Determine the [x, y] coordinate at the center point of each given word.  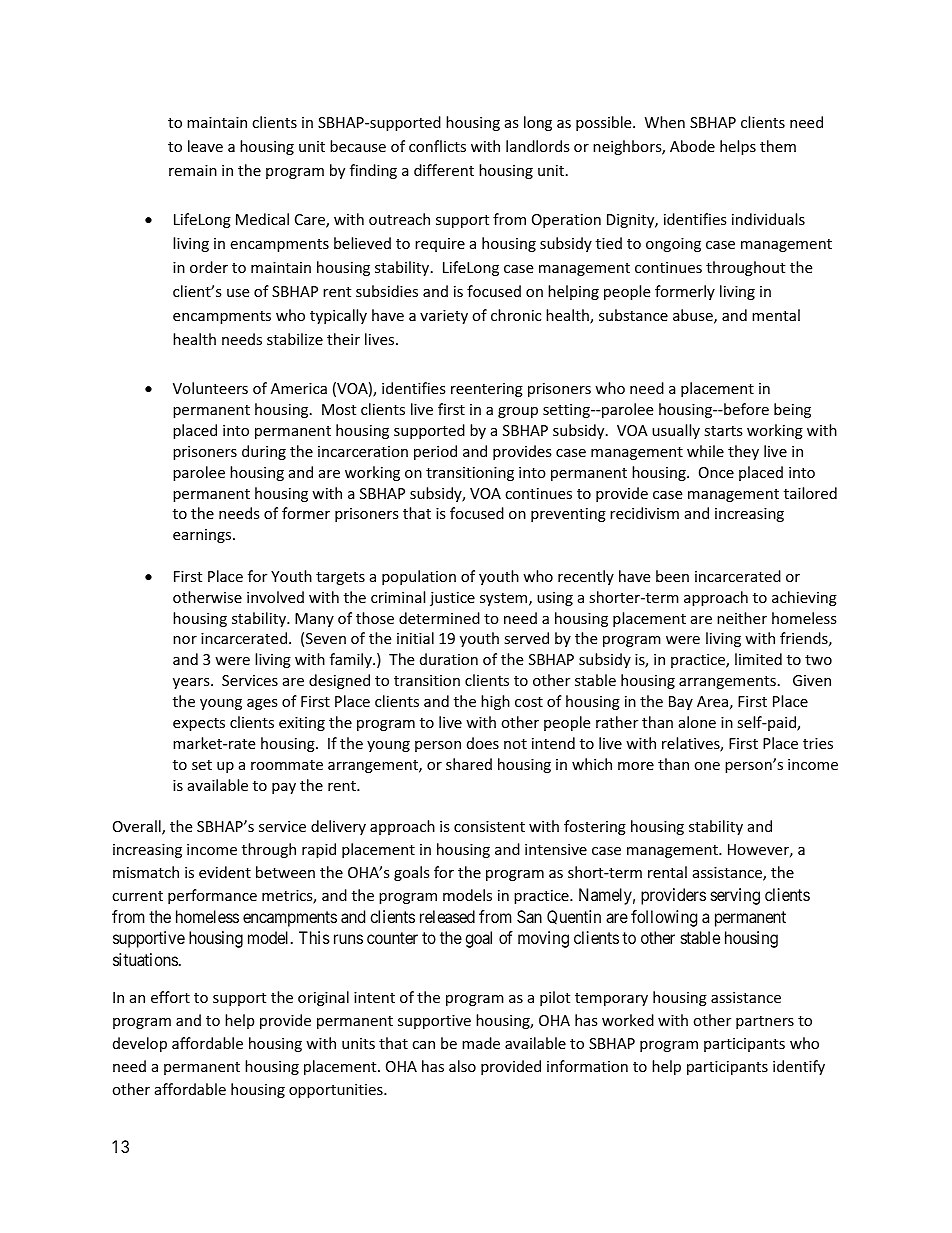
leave [205, 146]
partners [765, 1022]
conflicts [437, 146]
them [778, 146]
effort [170, 997]
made [481, 1043]
